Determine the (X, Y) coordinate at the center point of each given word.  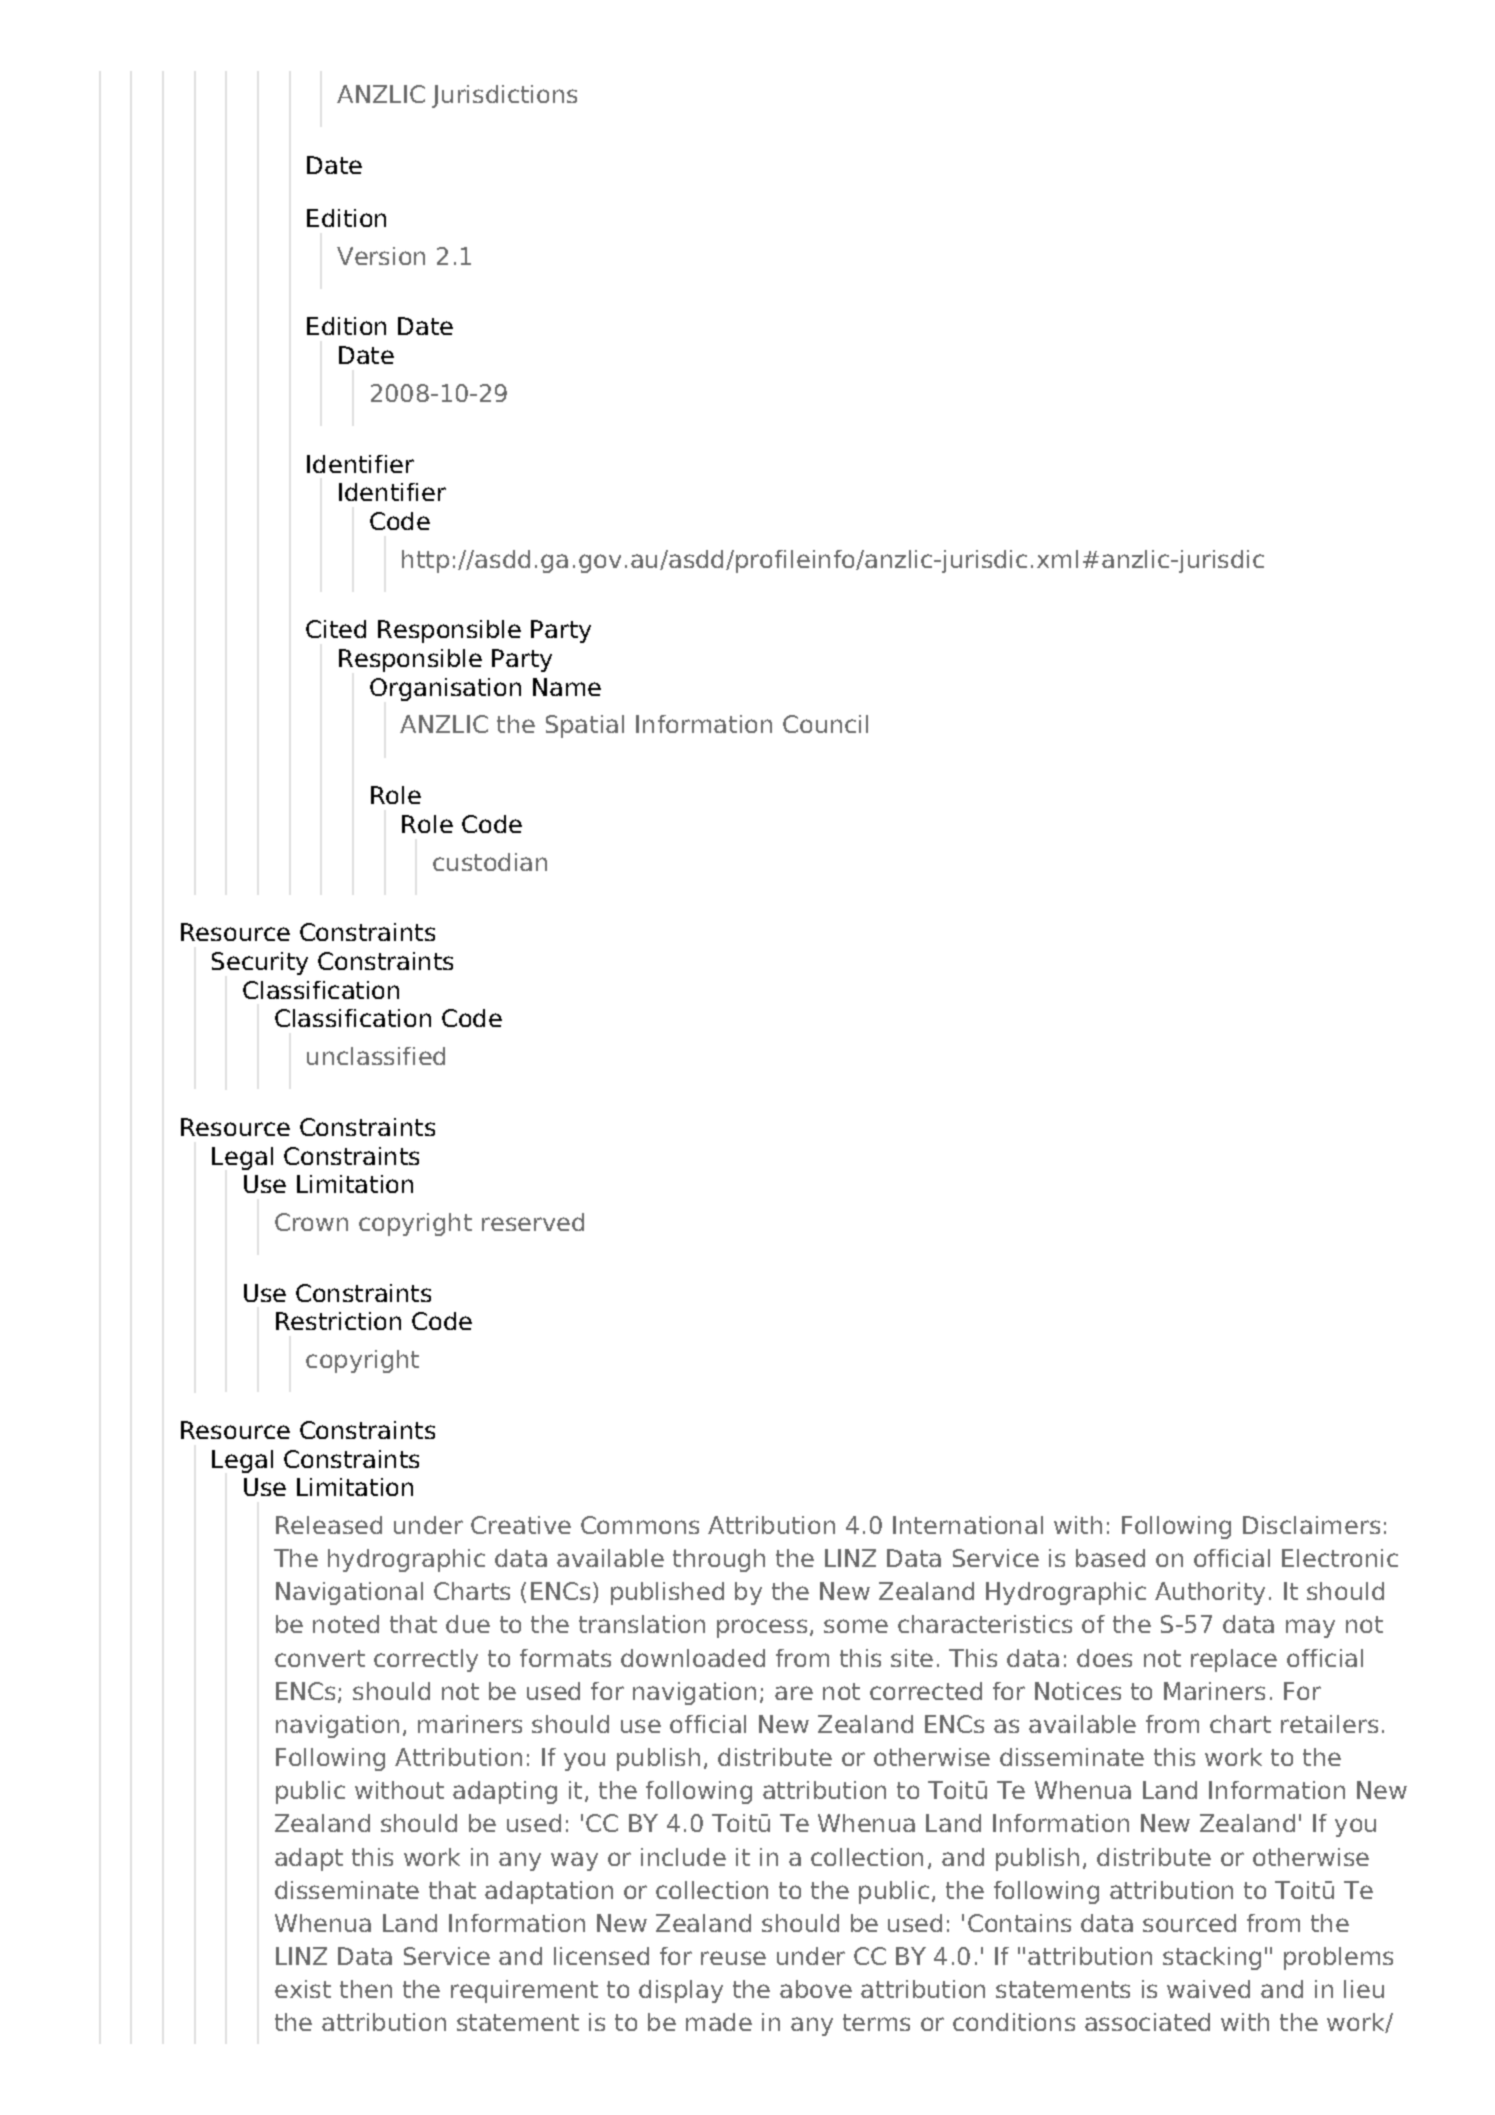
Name (567, 687)
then (366, 1989)
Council (825, 724)
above (816, 1989)
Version (381, 256)
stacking (1212, 1958)
